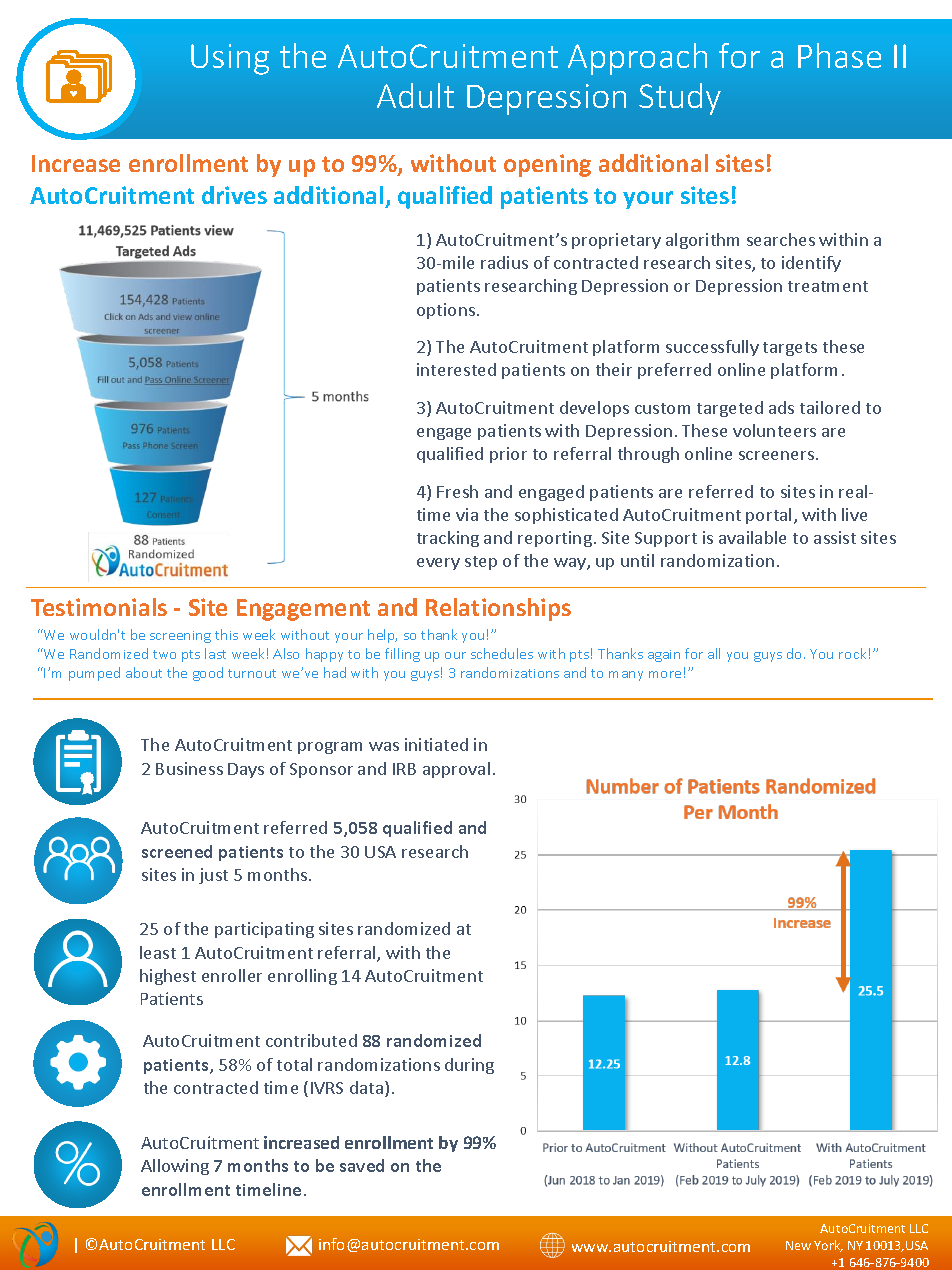  What do you see at coordinates (230, 59) in the screenshot?
I see `Using` at bounding box center [230, 59].
